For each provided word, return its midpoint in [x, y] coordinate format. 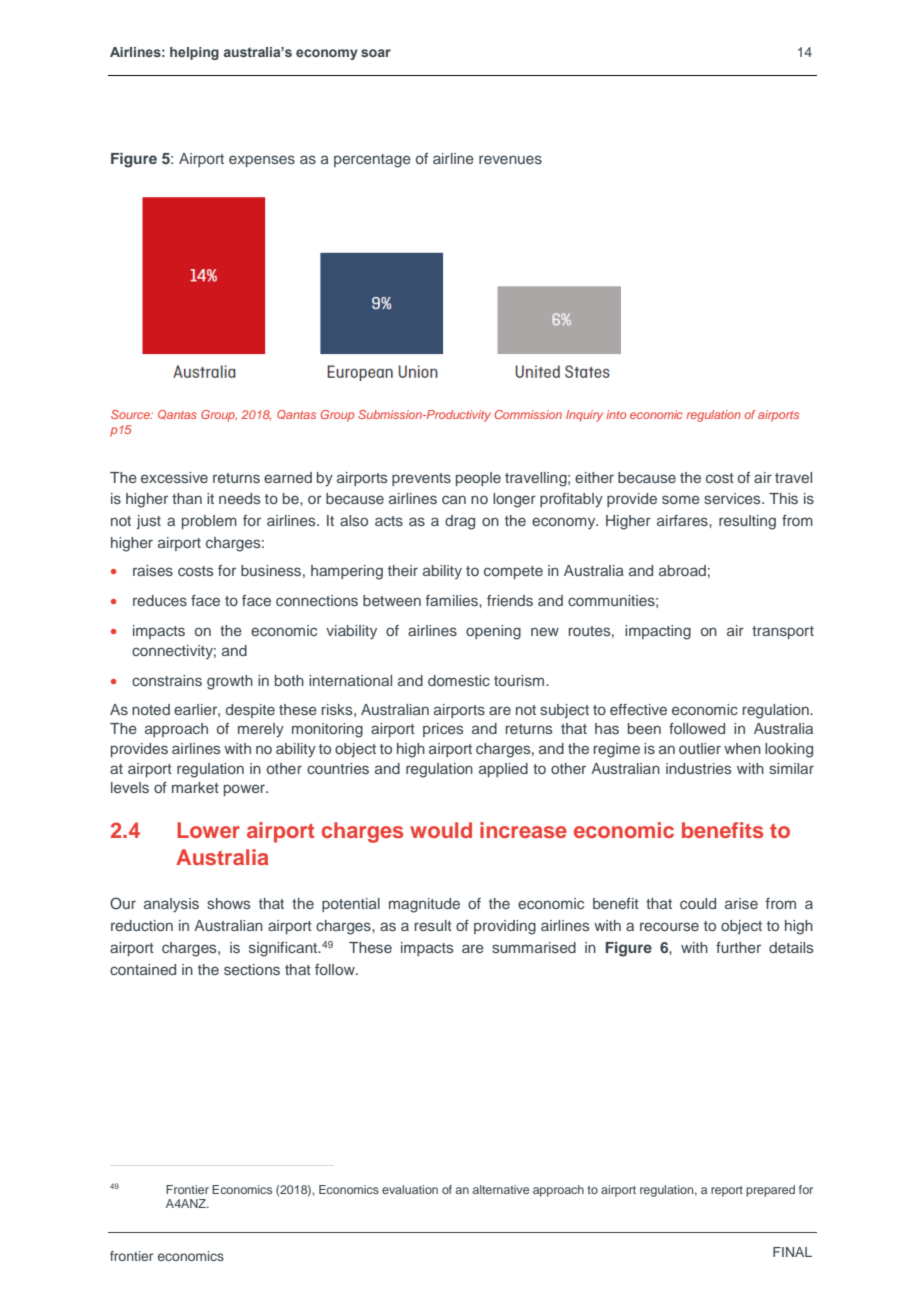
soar [376, 53]
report [727, 1191]
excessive [174, 477]
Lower [208, 830]
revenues [510, 159]
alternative [500, 1189]
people [478, 479]
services [733, 498]
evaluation [410, 1189]
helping [194, 53]
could [698, 903]
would [441, 830]
